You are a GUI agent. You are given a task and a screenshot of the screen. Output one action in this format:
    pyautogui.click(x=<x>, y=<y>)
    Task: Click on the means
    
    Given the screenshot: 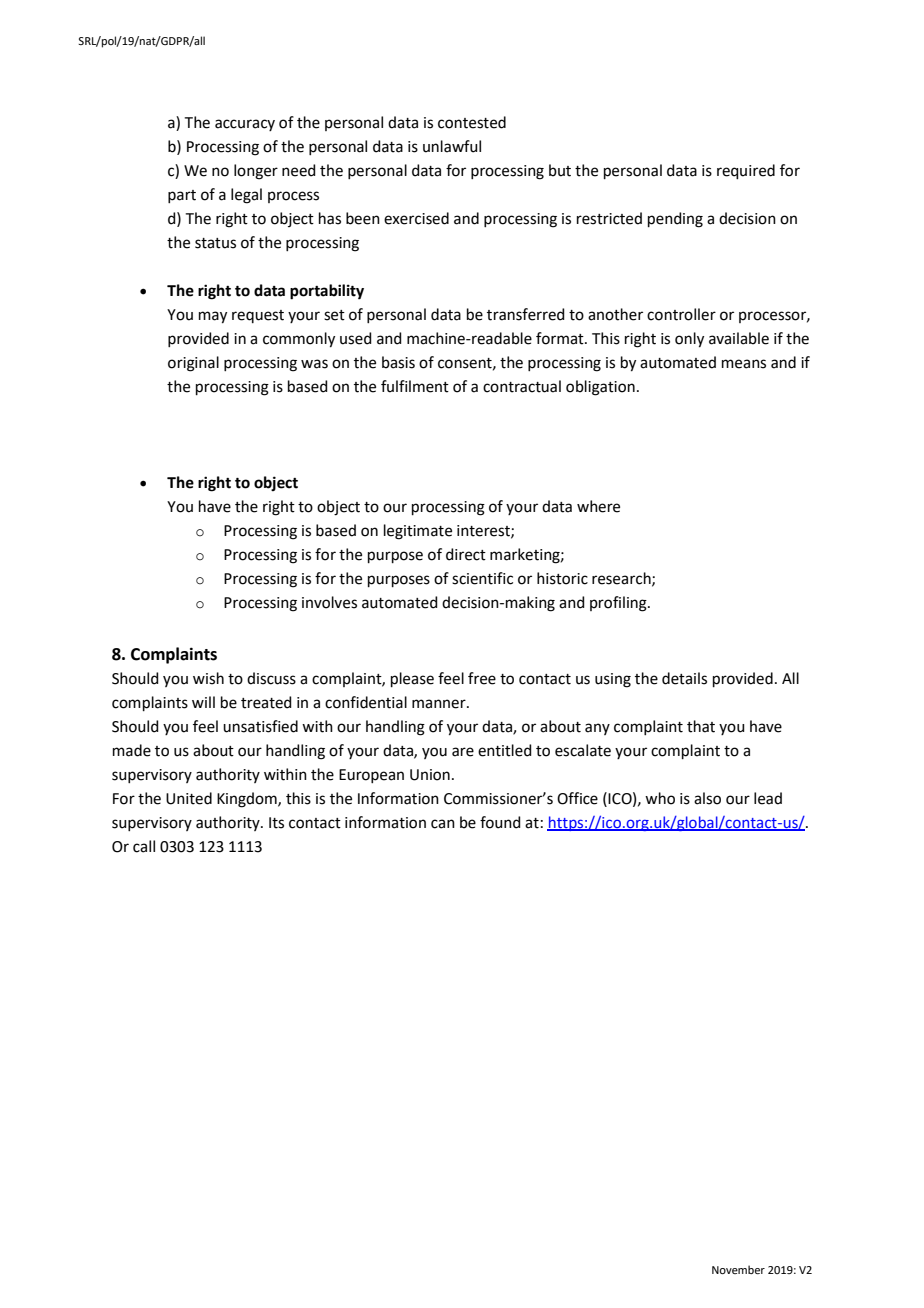 What is the action you would take?
    pyautogui.click(x=744, y=364)
